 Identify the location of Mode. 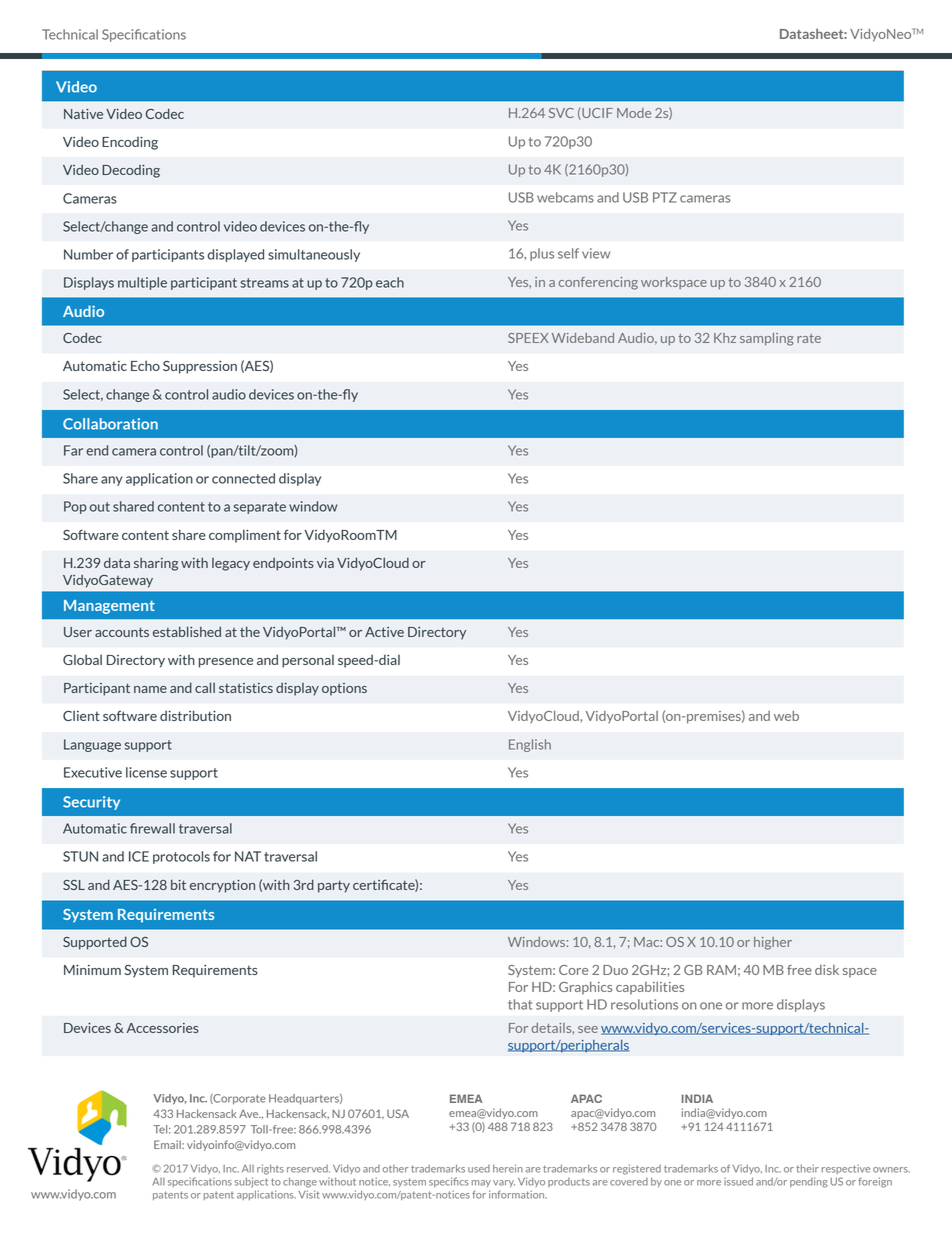
(634, 113).
